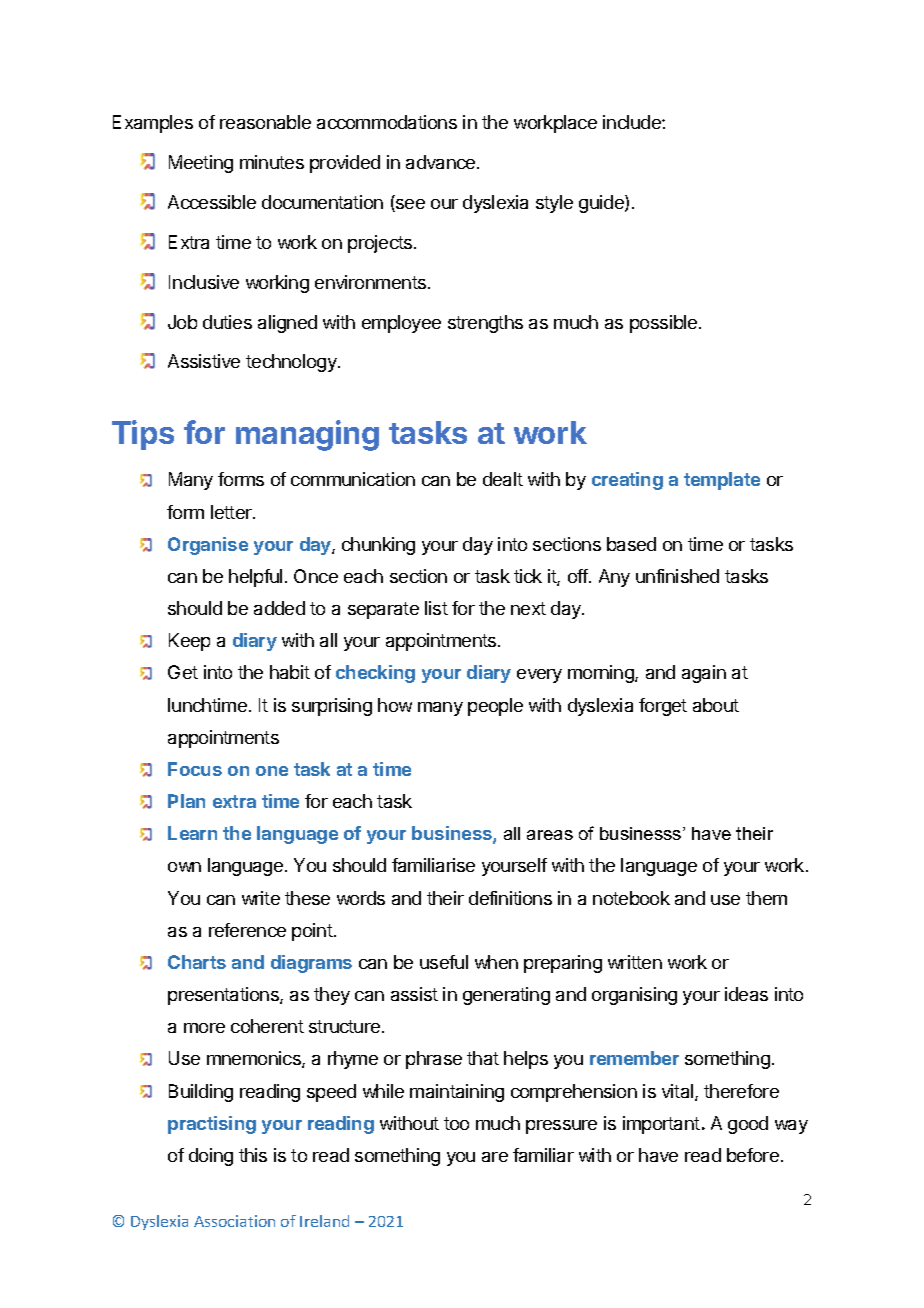 The image size is (924, 1308). Describe the element at coordinates (211, 1157) in the screenshot. I see `doing` at that location.
